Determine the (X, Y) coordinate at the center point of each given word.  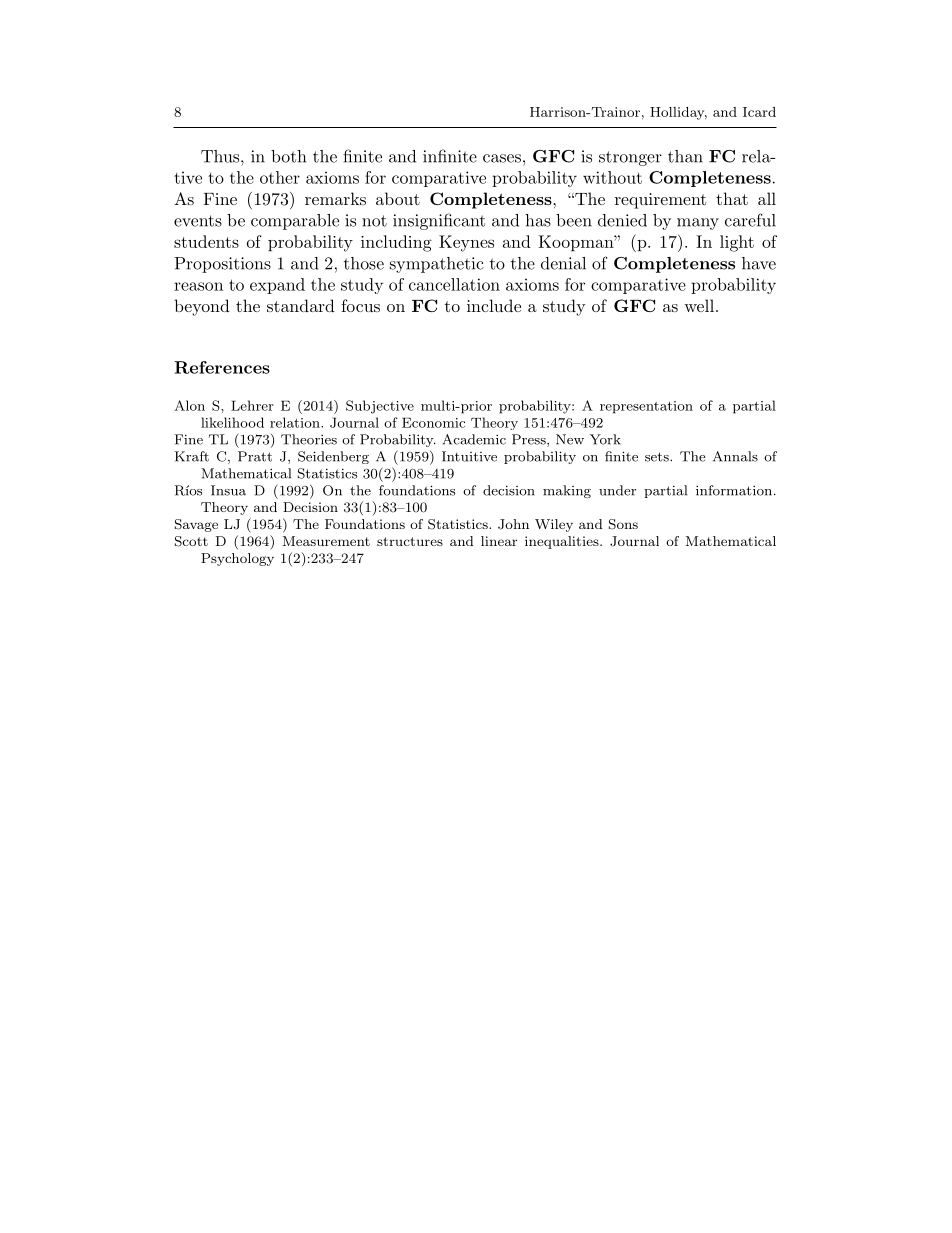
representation (646, 407)
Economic (433, 422)
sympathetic (437, 265)
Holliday (678, 113)
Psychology (237, 559)
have (759, 263)
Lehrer (252, 405)
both (288, 156)
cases (502, 158)
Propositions (222, 265)
